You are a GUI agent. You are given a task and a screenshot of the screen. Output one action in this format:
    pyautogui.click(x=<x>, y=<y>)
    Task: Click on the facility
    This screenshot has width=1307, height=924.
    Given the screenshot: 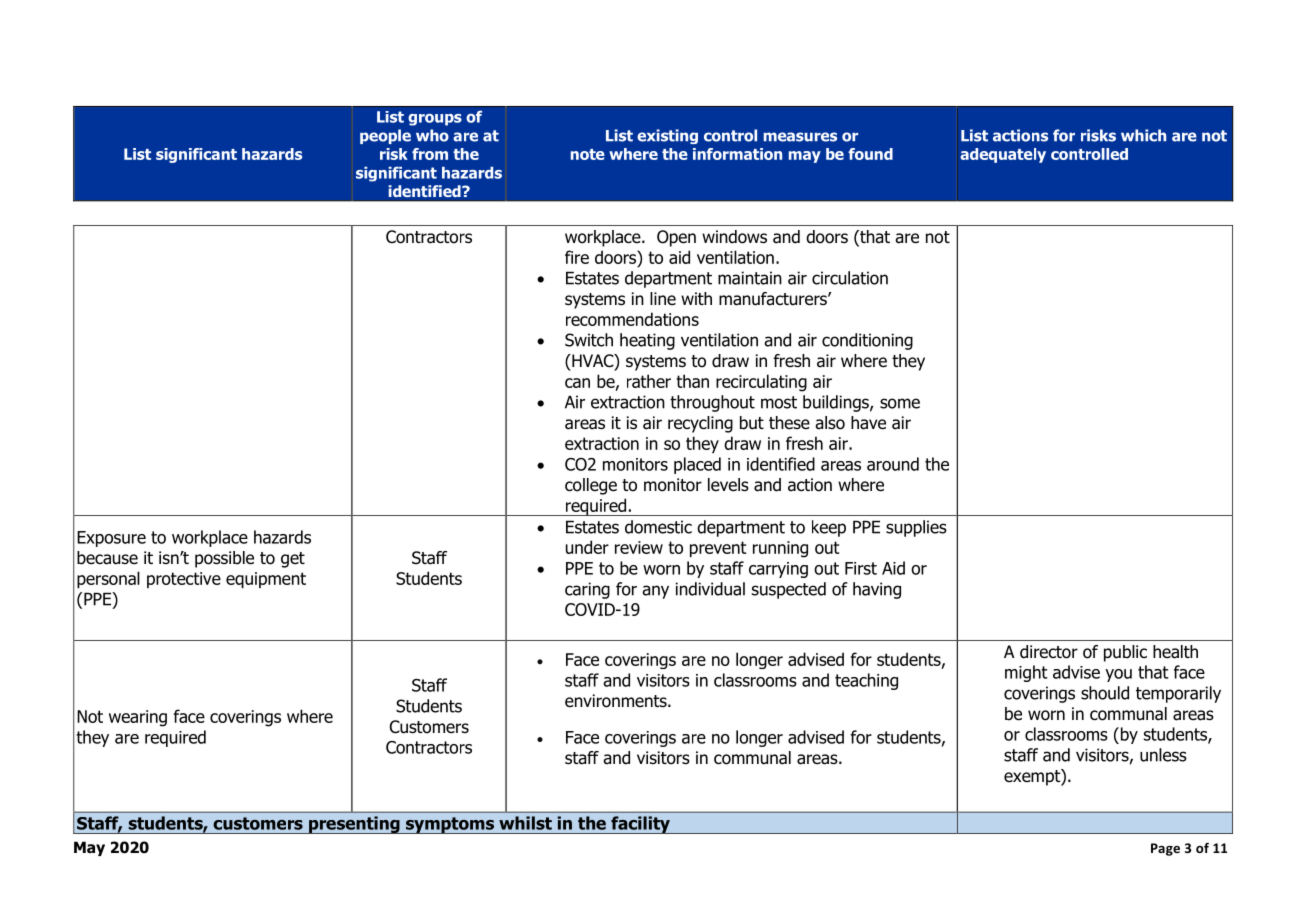 What is the action you would take?
    pyautogui.click(x=640, y=825)
